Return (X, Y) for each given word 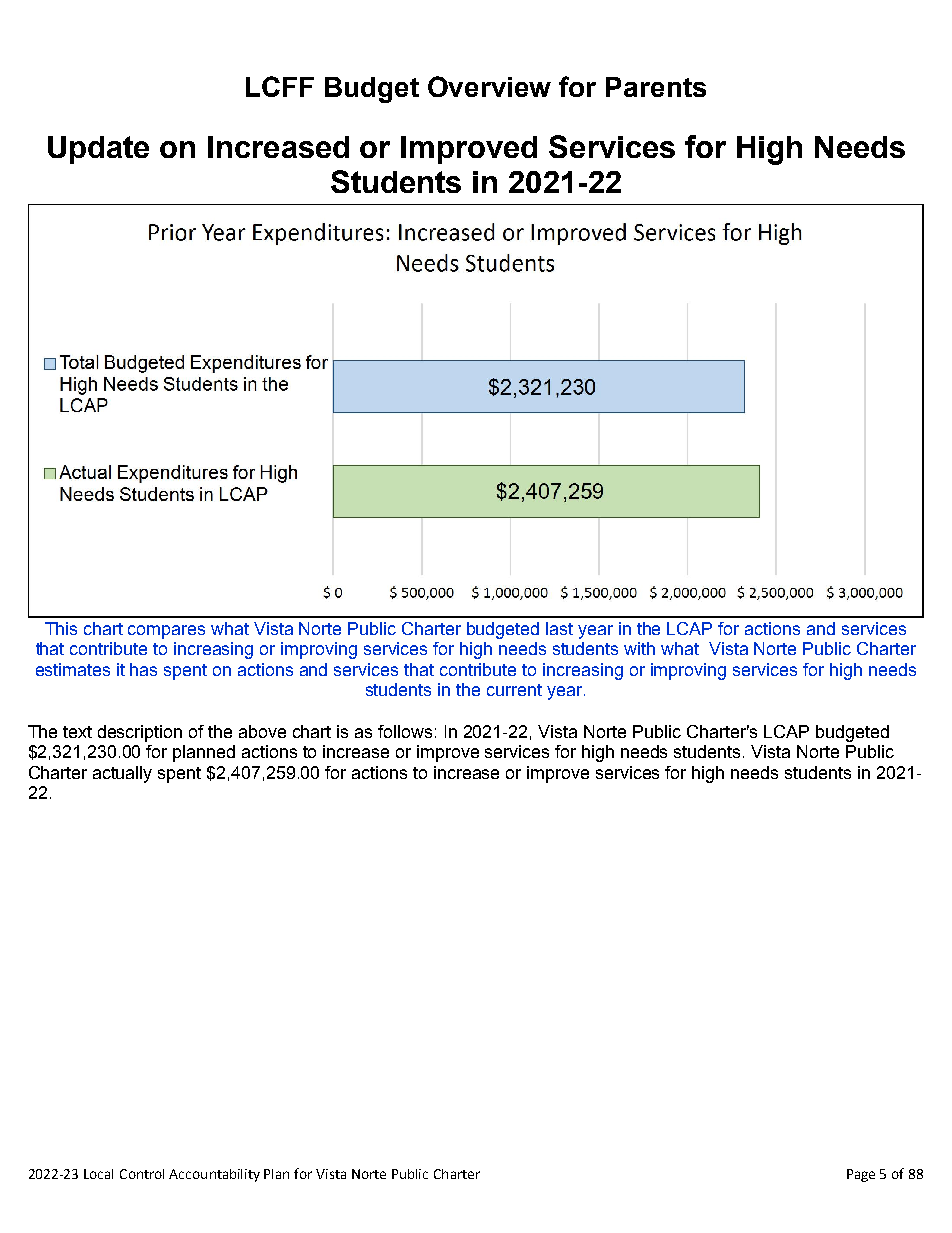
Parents (656, 87)
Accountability (214, 1175)
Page (861, 1175)
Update (98, 150)
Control (142, 1174)
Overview (489, 86)
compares (166, 632)
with (639, 648)
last (559, 628)
